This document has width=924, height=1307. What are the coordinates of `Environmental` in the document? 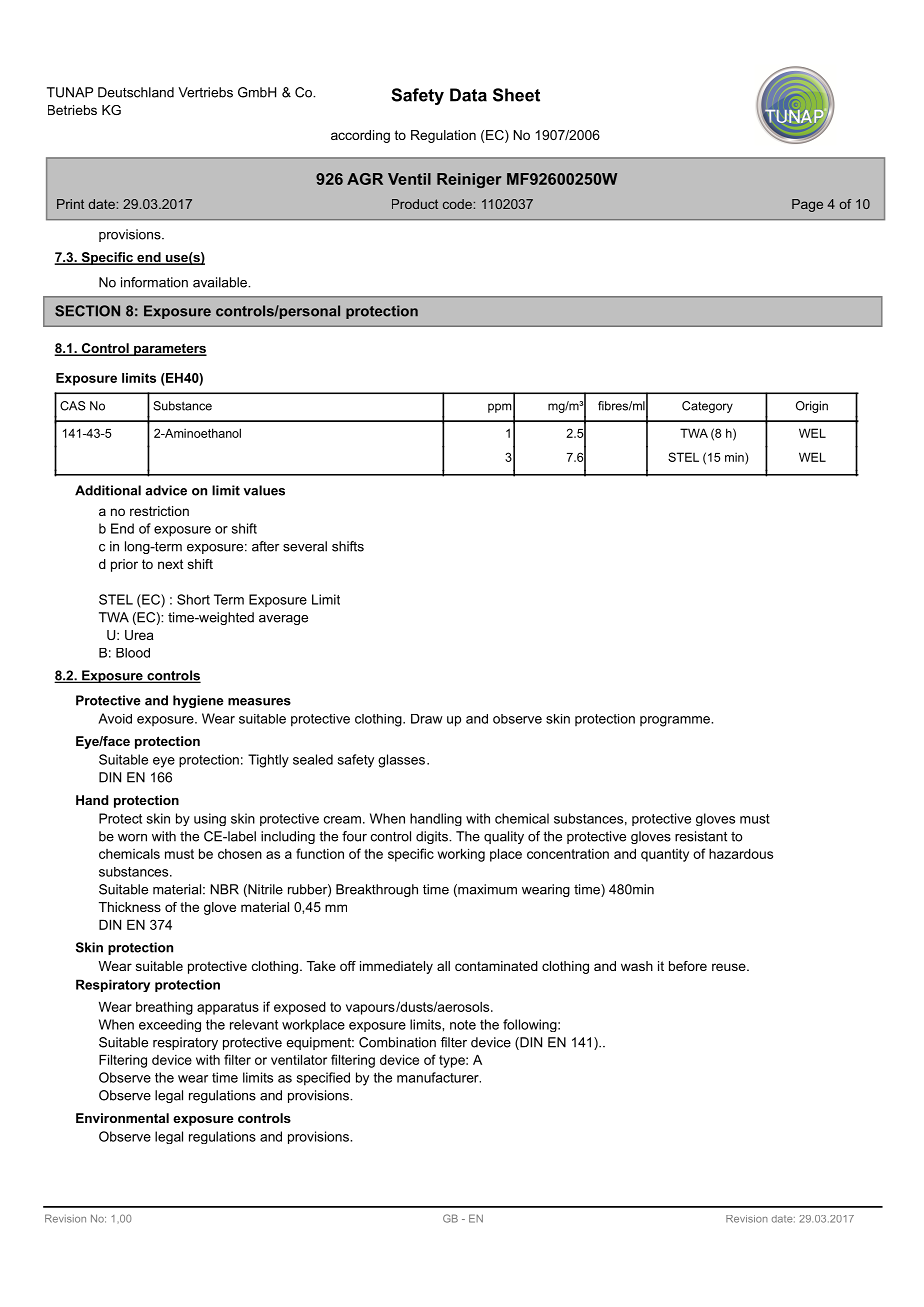 It's located at (122, 1118).
